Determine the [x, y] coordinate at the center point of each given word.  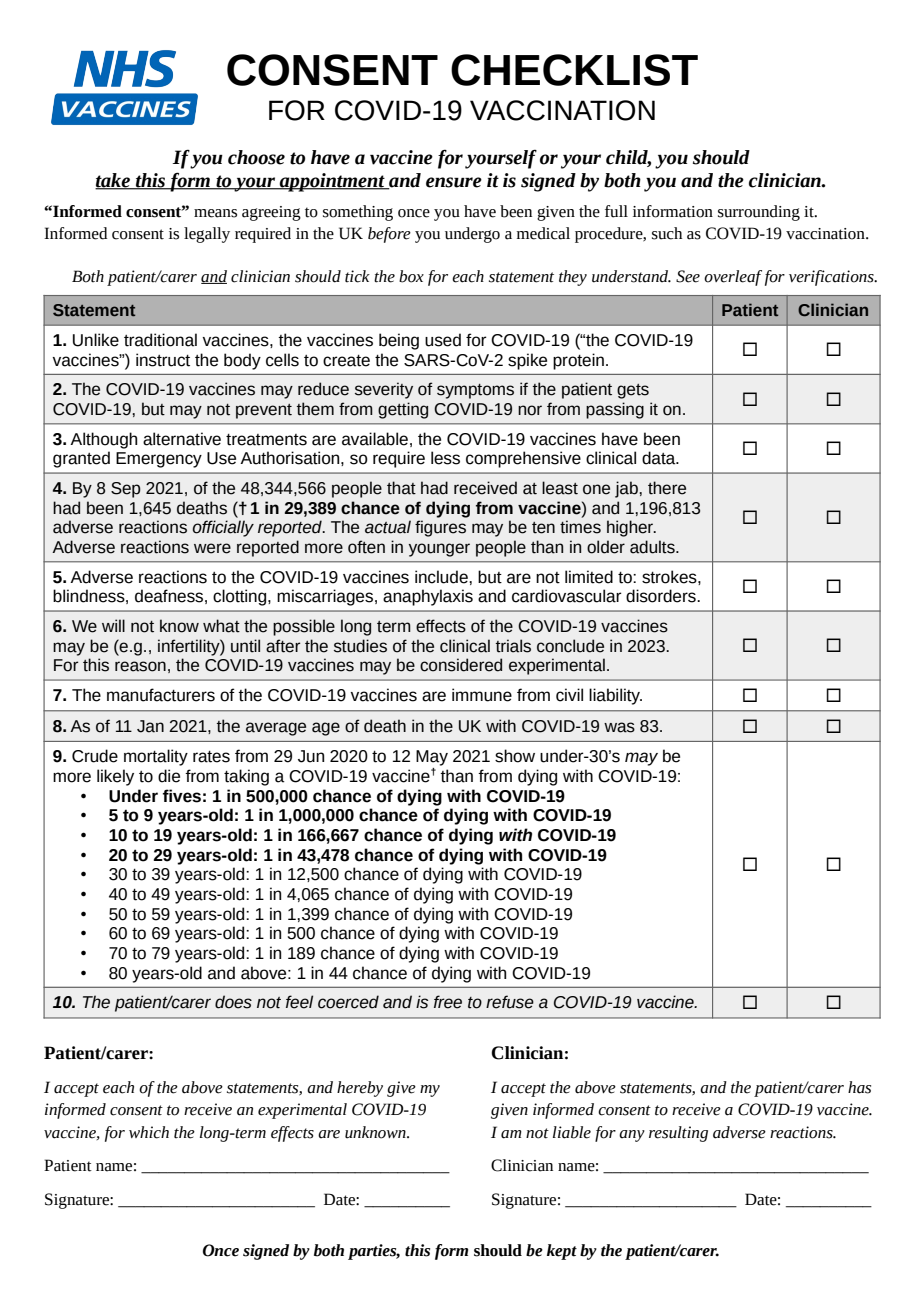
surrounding [759, 213]
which [149, 1132]
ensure [454, 182]
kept [562, 1252]
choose [256, 157]
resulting [678, 1134]
